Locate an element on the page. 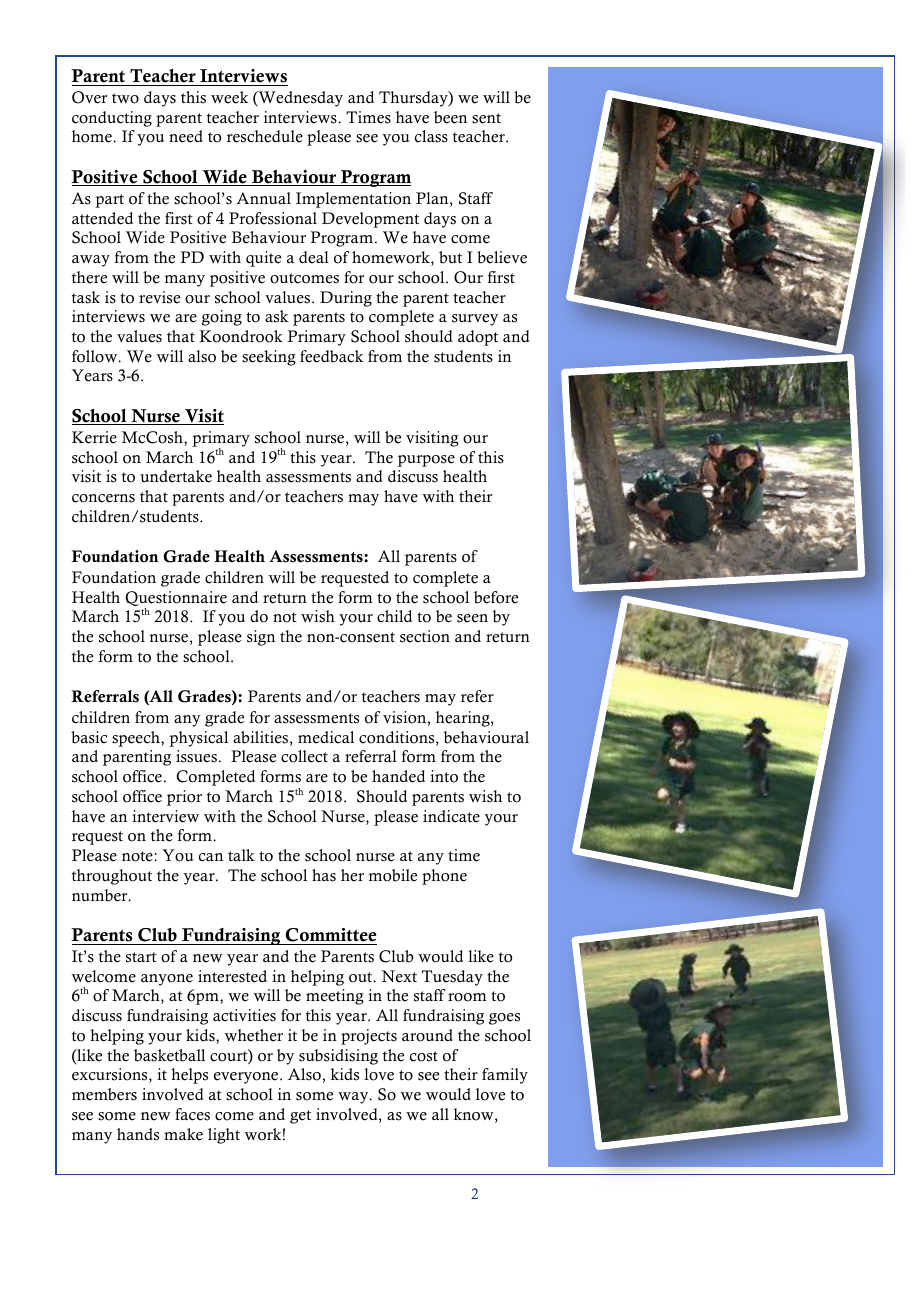 This document has width=924, height=1308. reschedule is located at coordinates (265, 136).
